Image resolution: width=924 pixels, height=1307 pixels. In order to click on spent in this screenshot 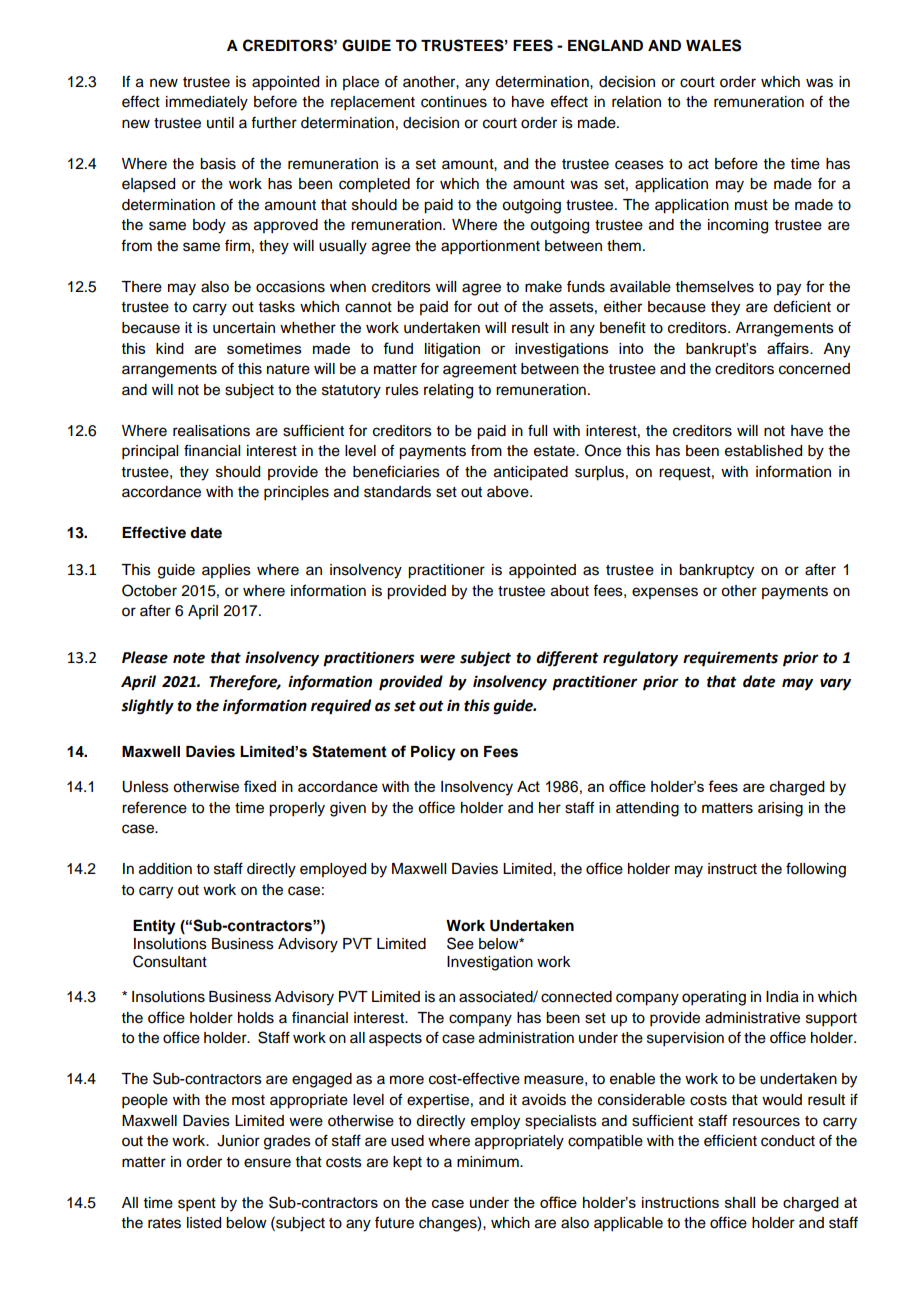, I will do `click(197, 1205)`.
